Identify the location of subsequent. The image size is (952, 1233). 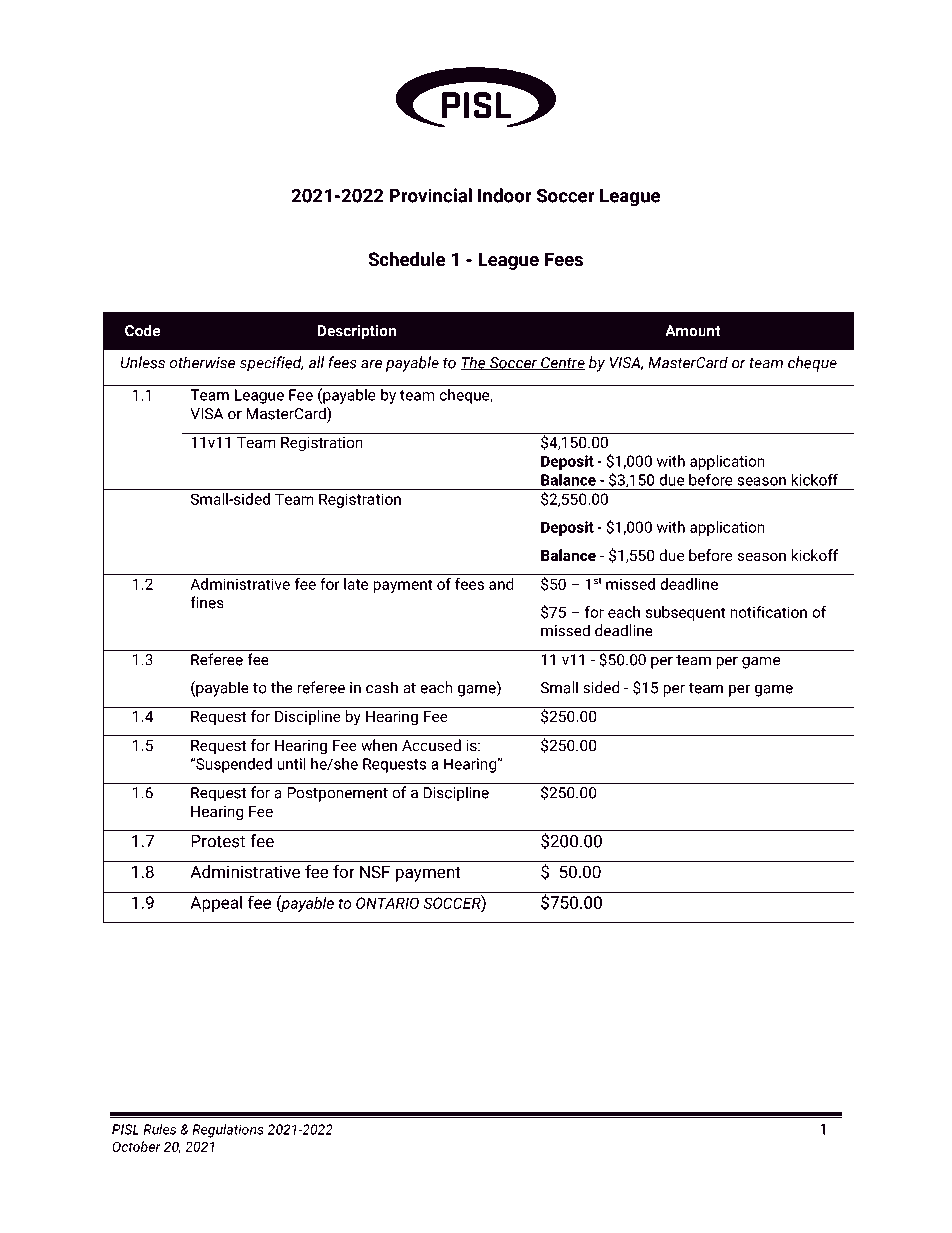
(685, 613).
